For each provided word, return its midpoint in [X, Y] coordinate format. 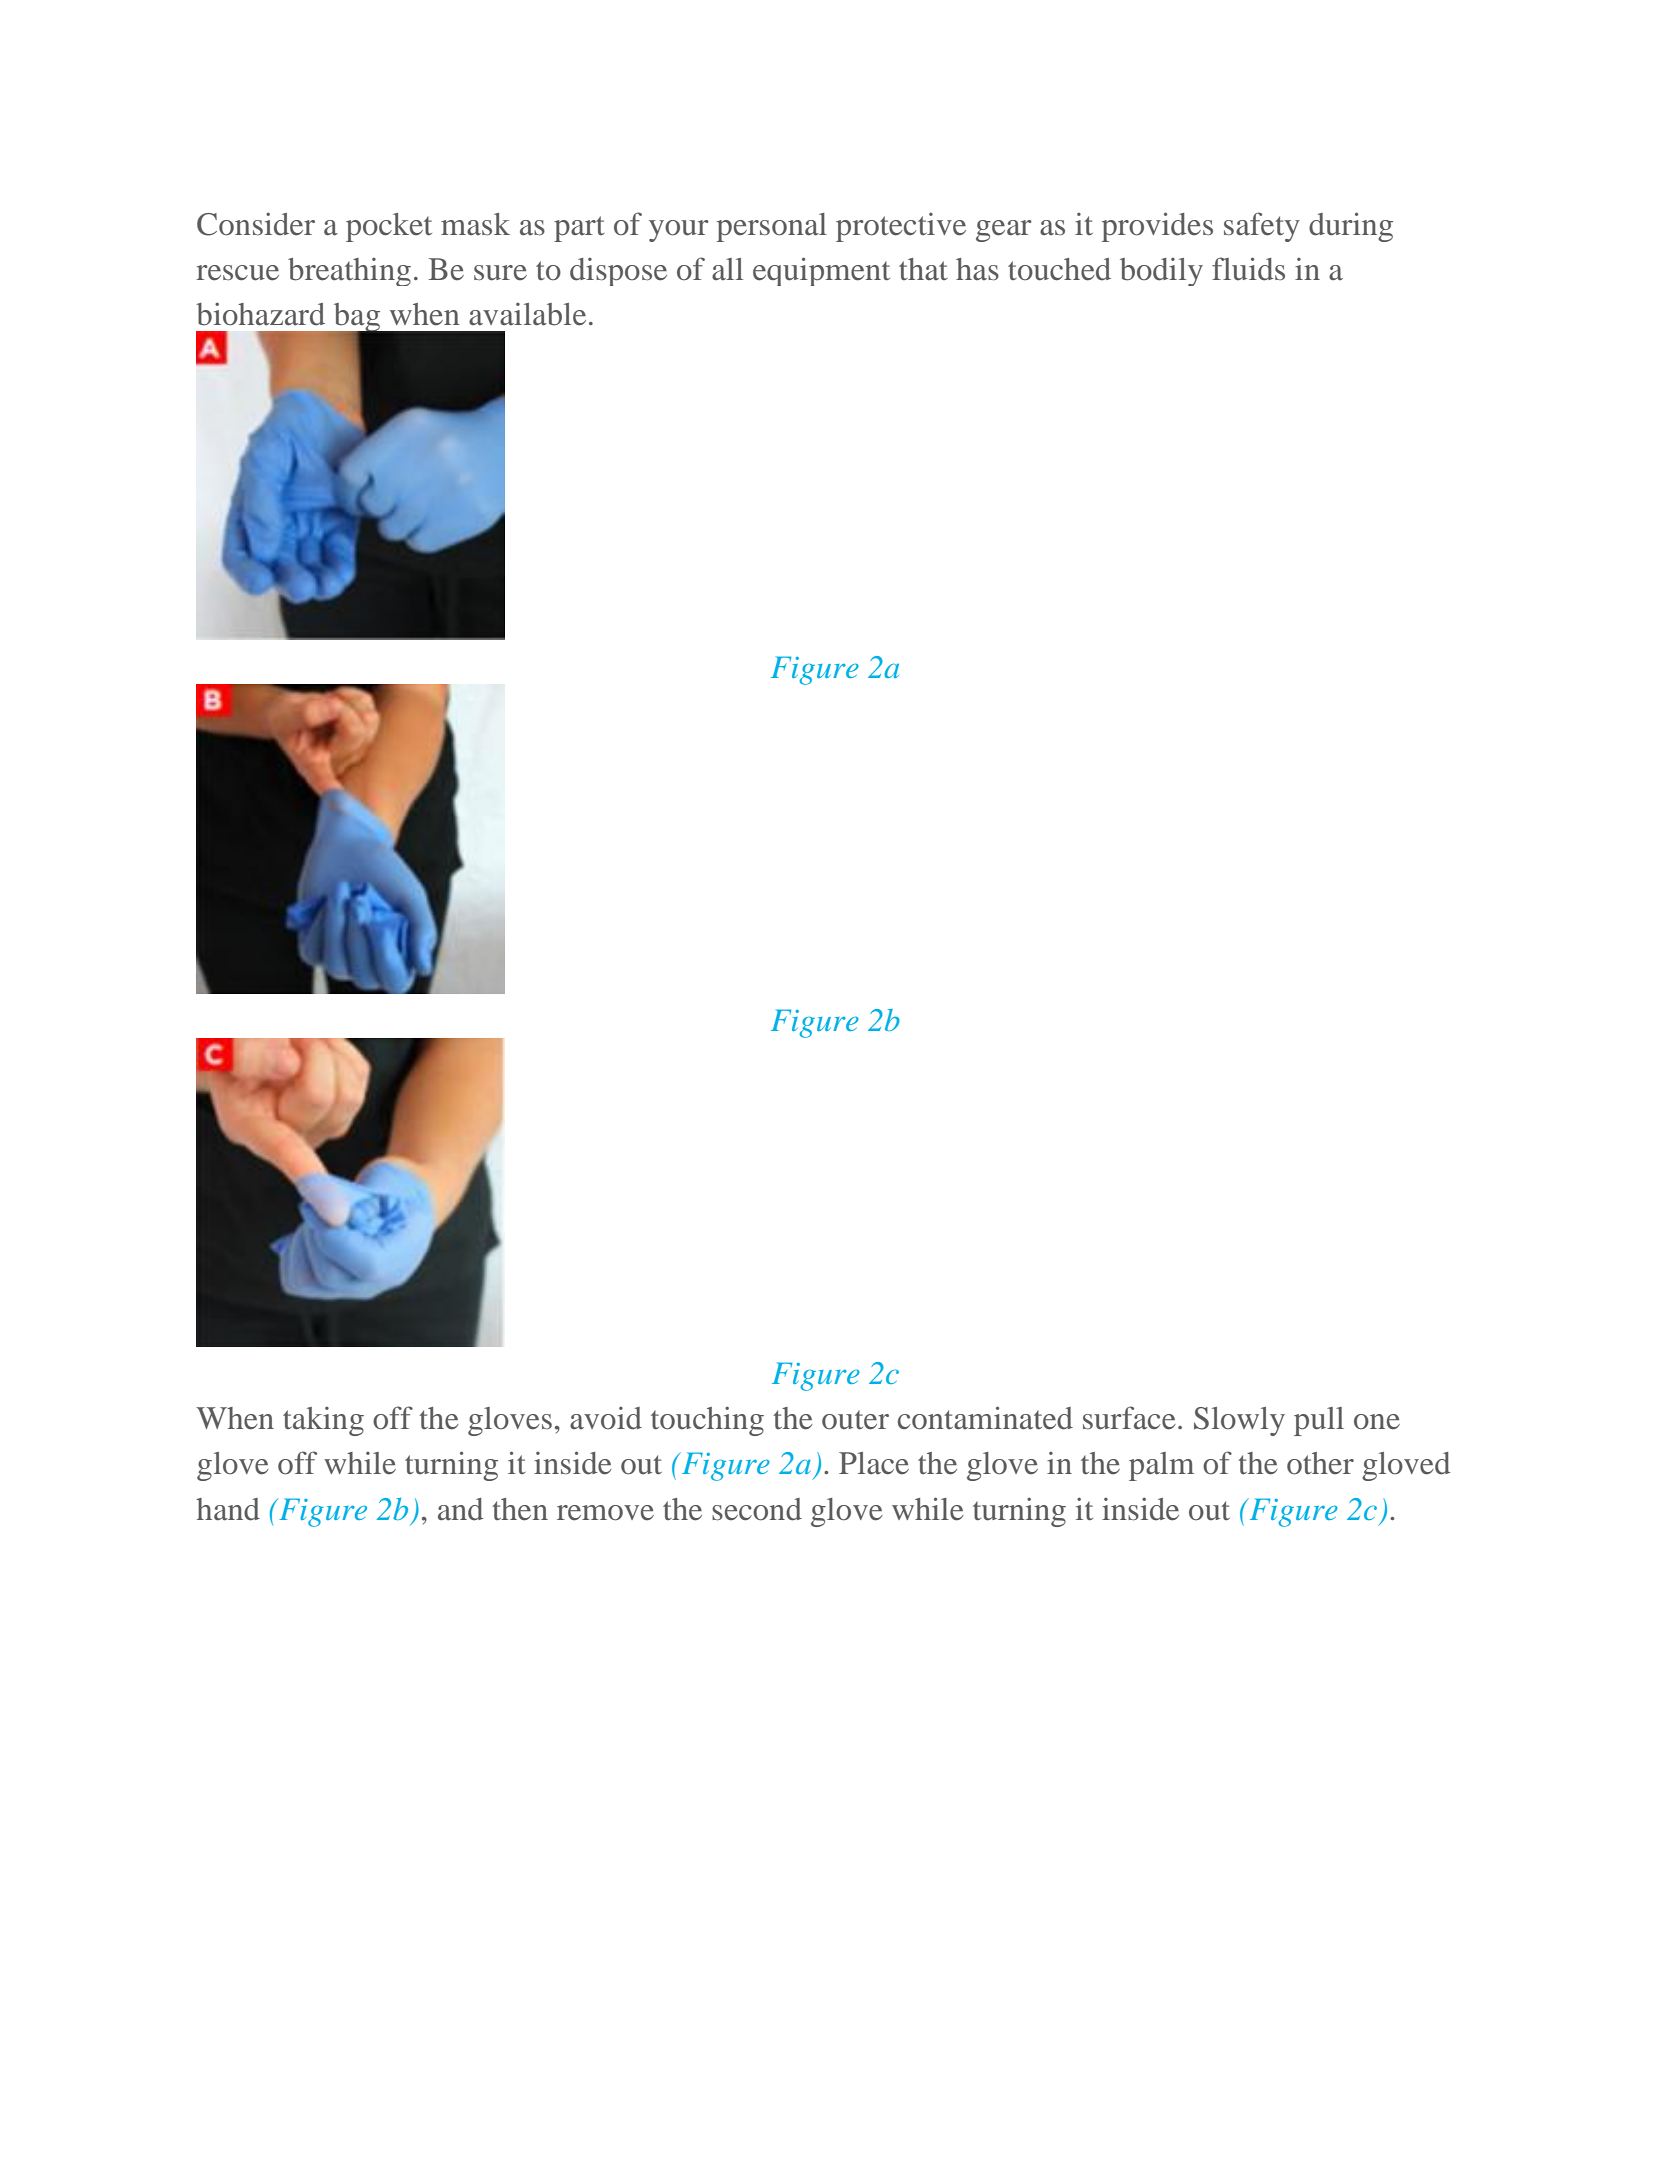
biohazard [260, 314]
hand [228, 1509]
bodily [1161, 272]
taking [323, 1421]
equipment [821, 271]
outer [855, 1420]
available [527, 314]
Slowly [1239, 1421]
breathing [349, 272]
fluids [1248, 269]
